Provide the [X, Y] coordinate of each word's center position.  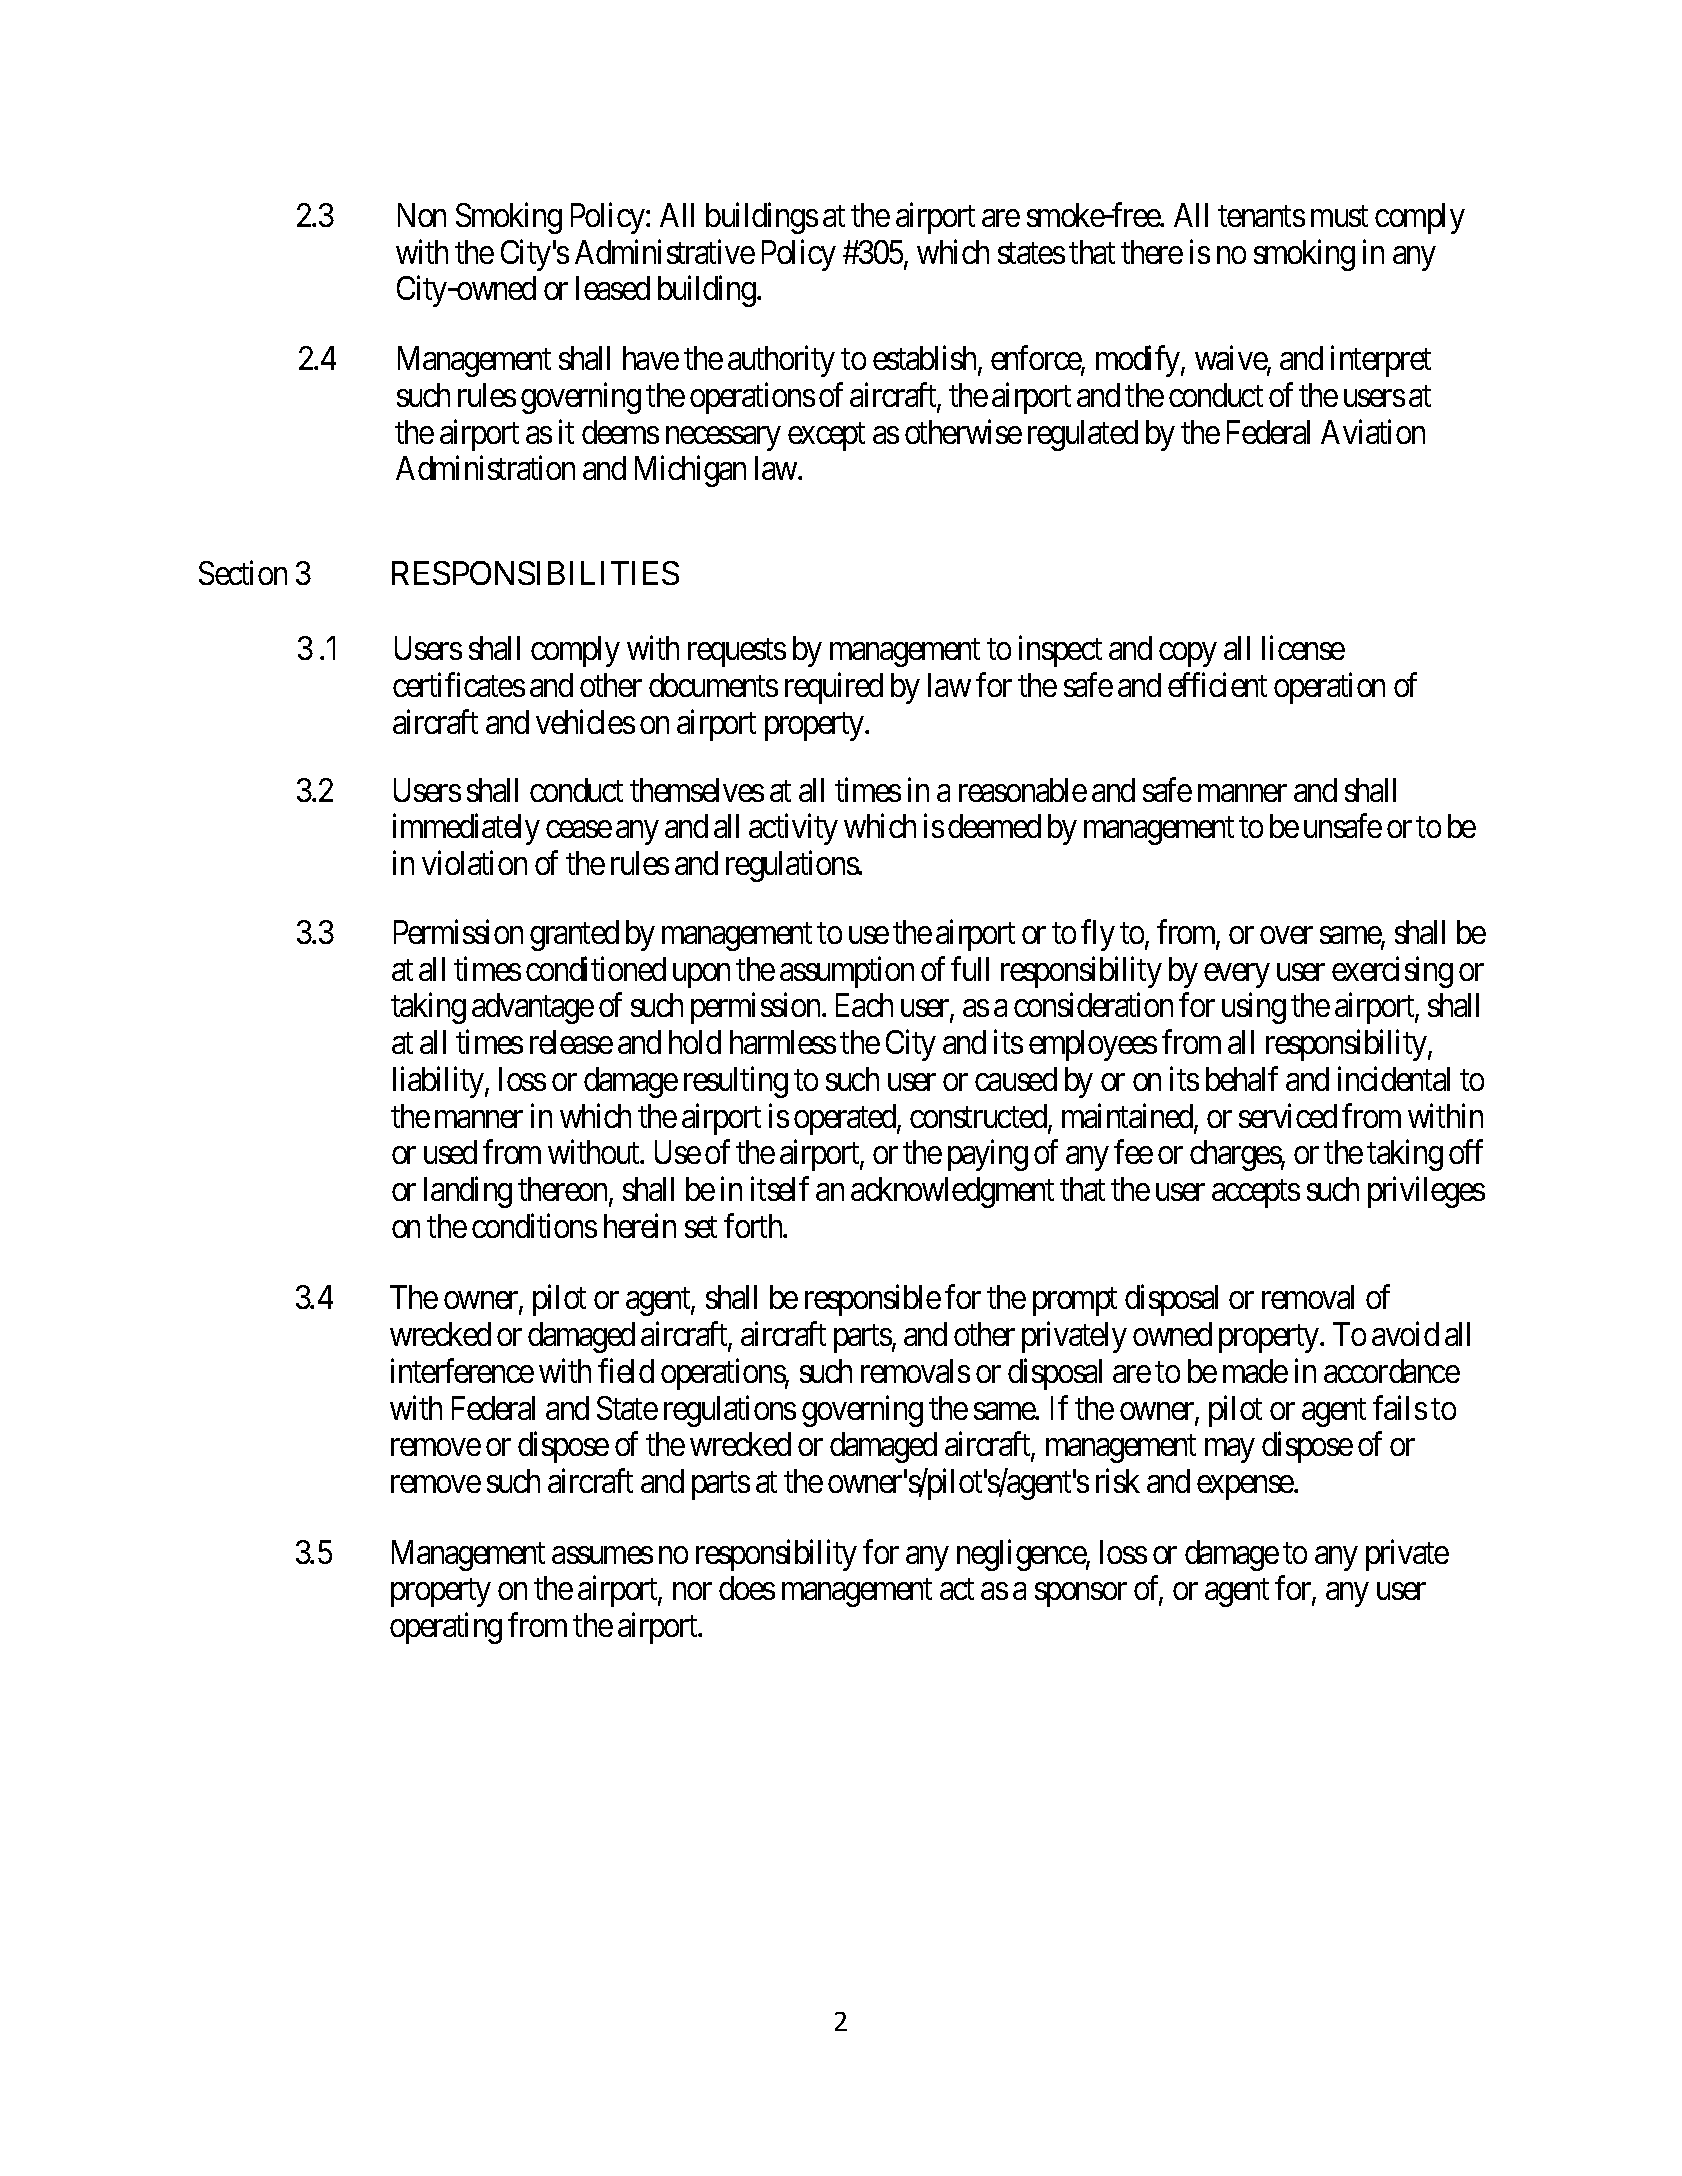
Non [422, 215]
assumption [847, 972]
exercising [1392, 972]
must [1339, 216]
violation [474, 863]
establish [924, 358]
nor [692, 1591]
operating [446, 1628]
